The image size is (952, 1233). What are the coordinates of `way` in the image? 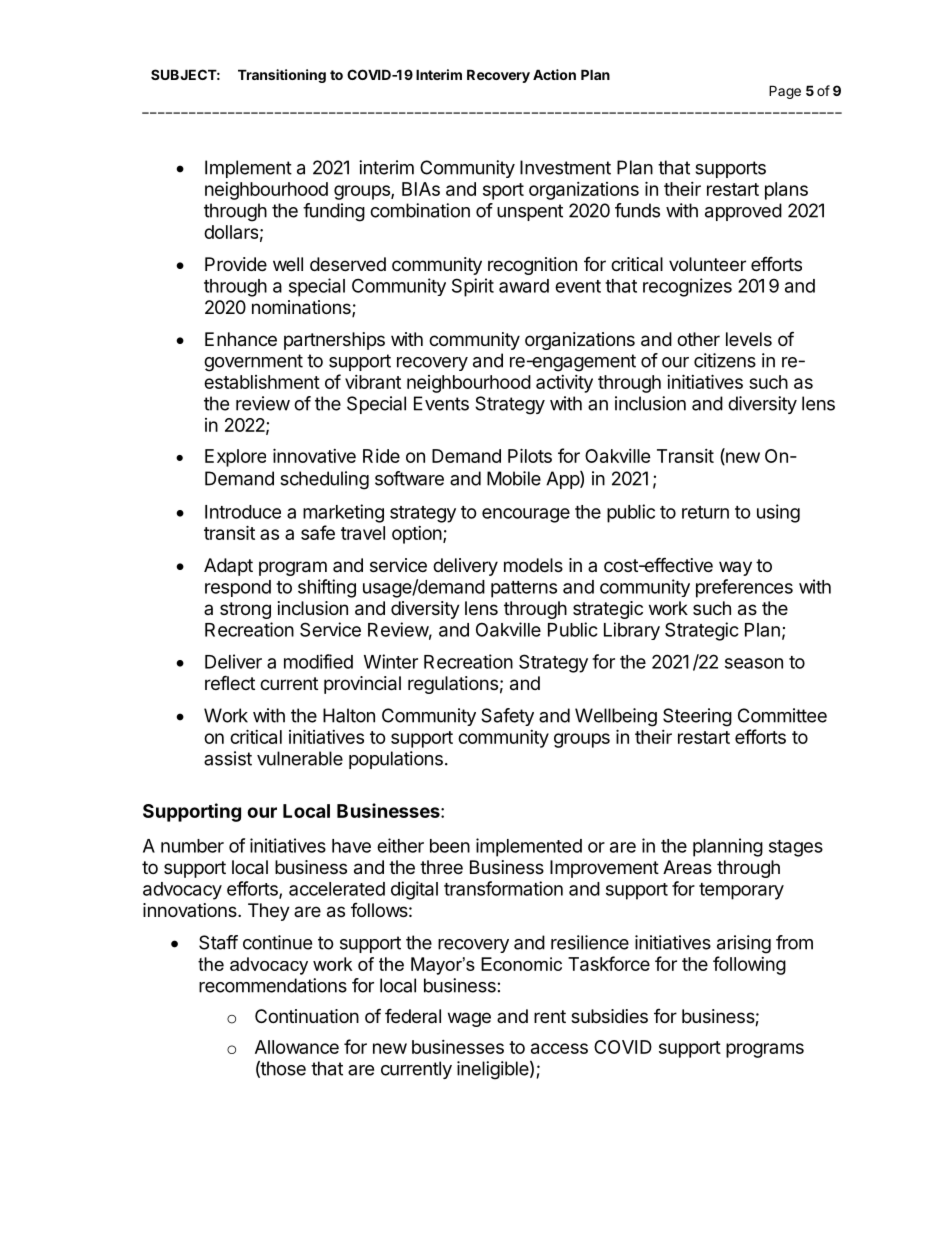 It's located at (735, 568).
